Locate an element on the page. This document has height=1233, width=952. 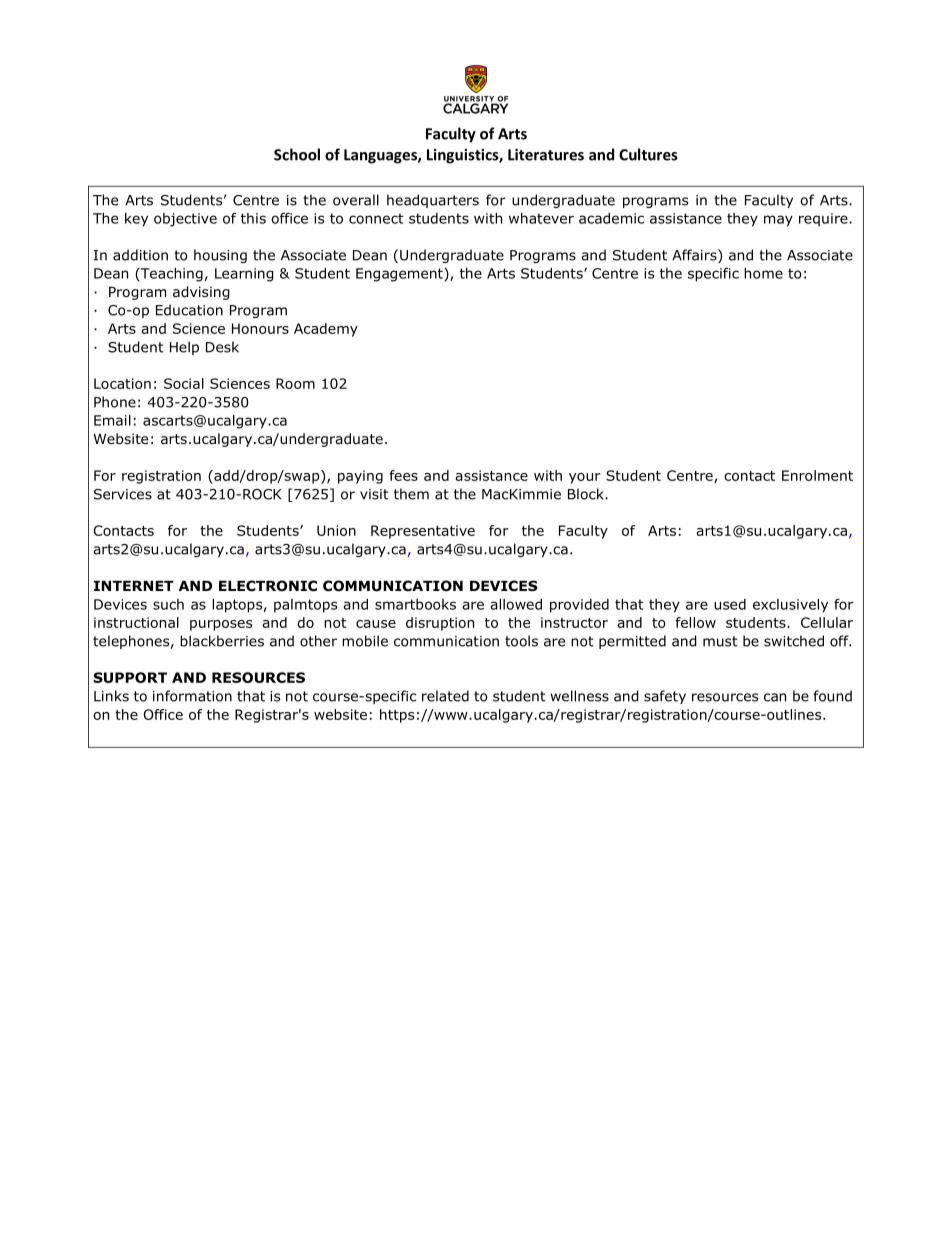
fees is located at coordinates (403, 475).
